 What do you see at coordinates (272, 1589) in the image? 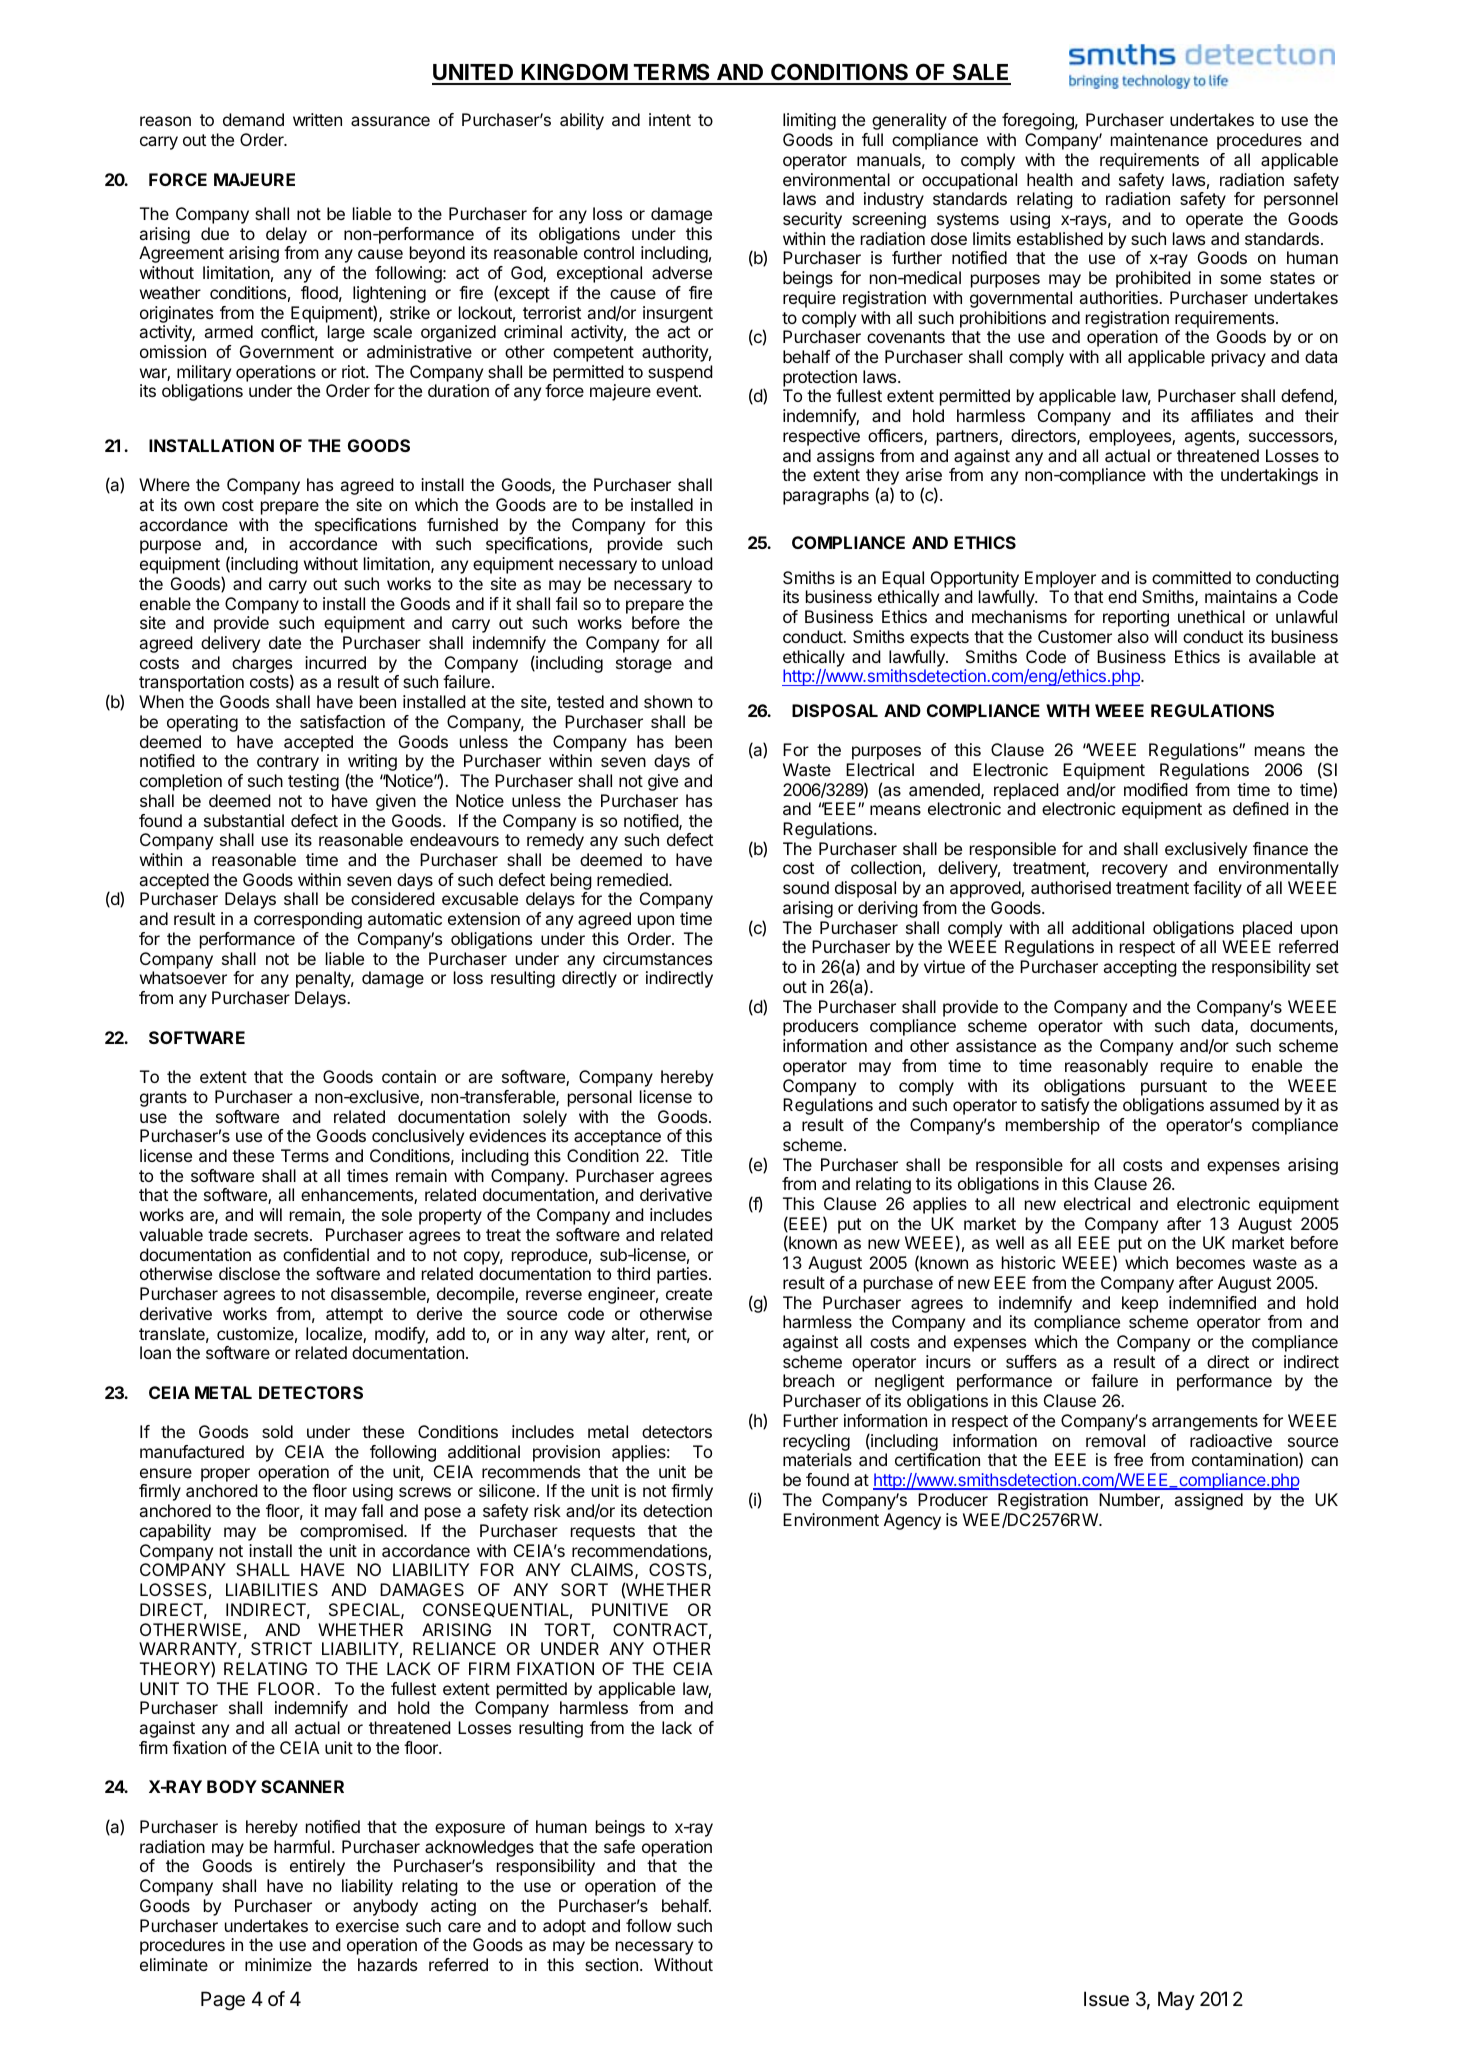
I see `LIABILITIES` at bounding box center [272, 1589].
